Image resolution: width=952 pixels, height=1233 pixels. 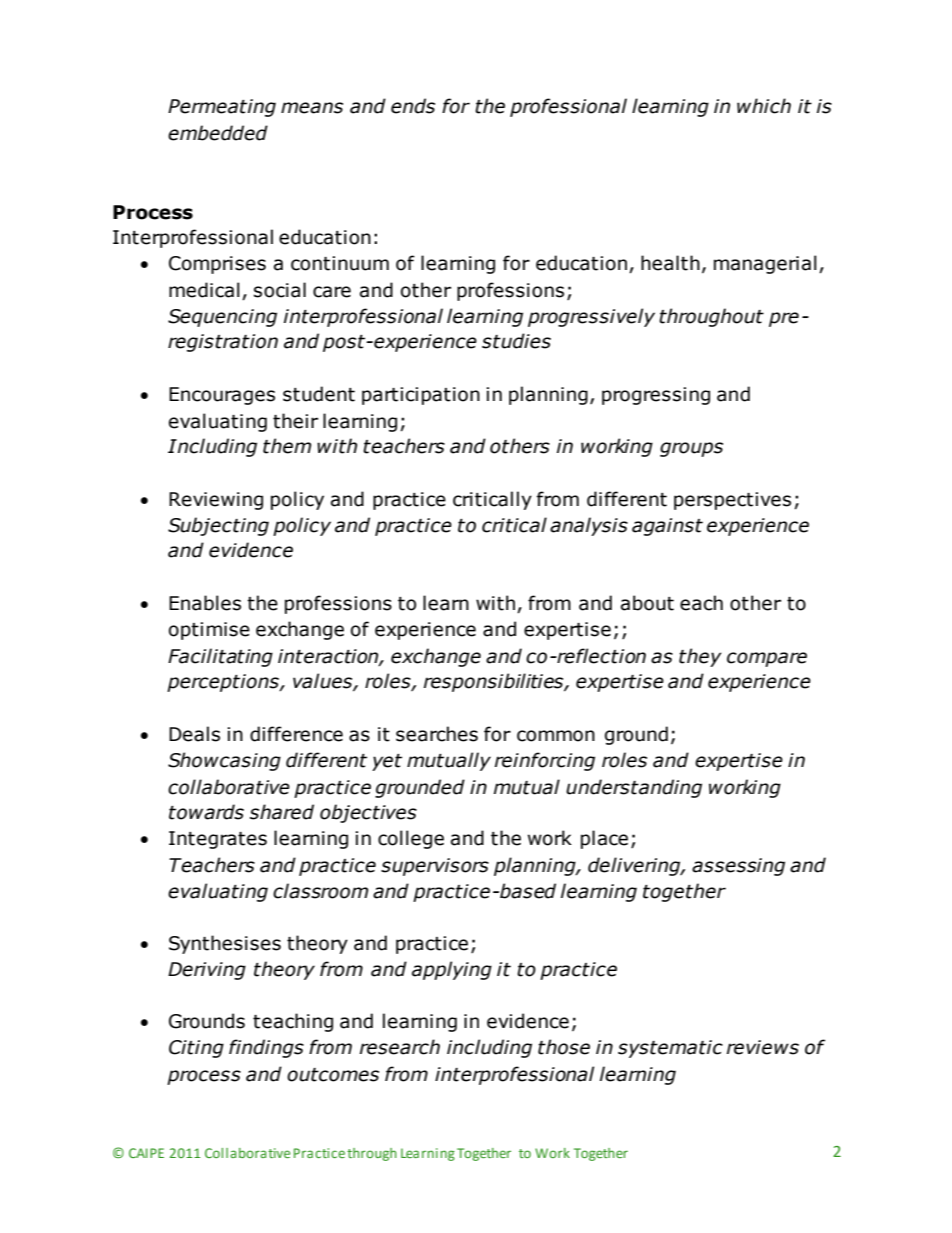 What do you see at coordinates (589, 526) in the screenshot?
I see `analysis` at bounding box center [589, 526].
